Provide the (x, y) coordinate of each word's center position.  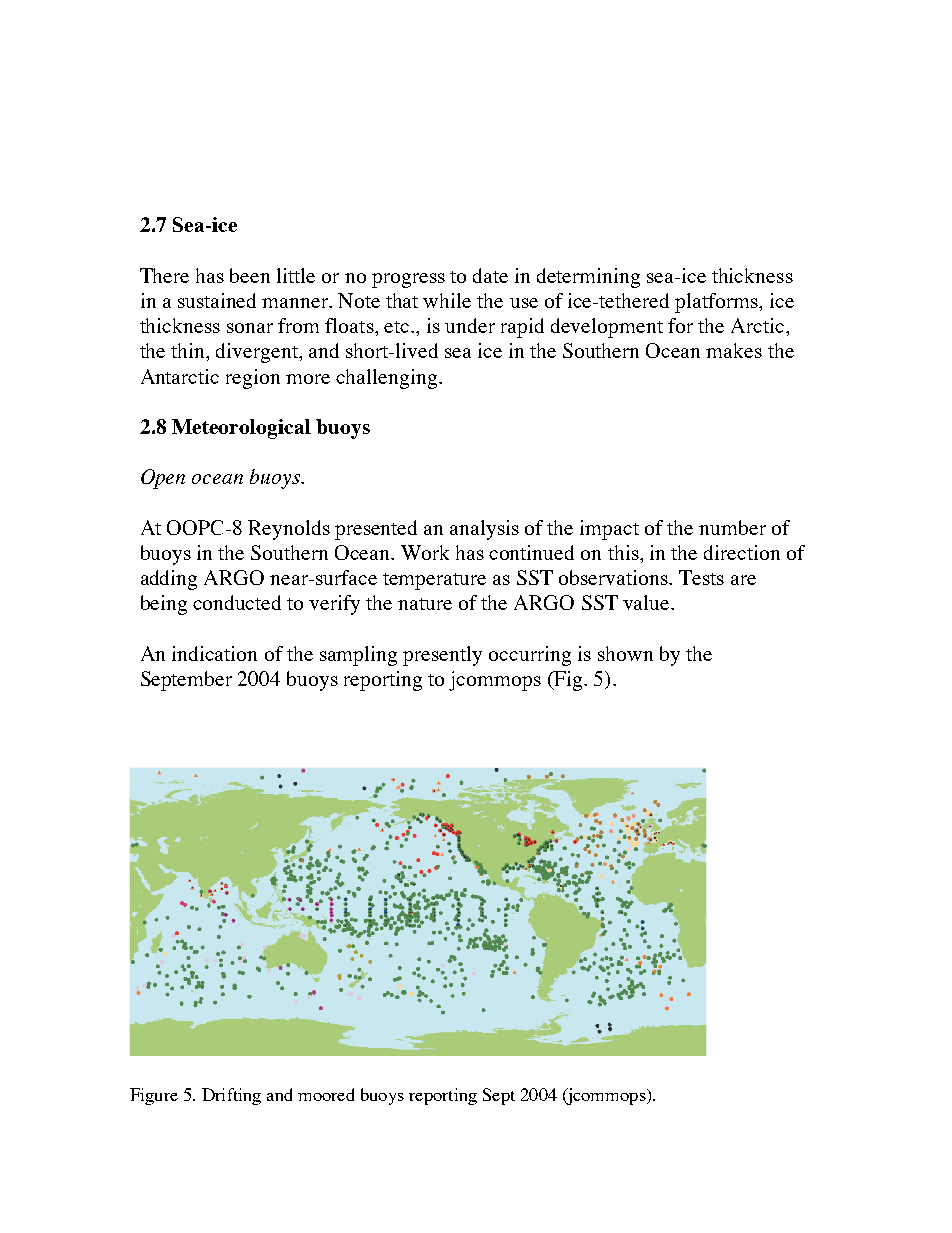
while (447, 300)
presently (442, 656)
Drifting (231, 1096)
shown (625, 653)
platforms (717, 303)
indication (214, 653)
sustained (217, 300)
